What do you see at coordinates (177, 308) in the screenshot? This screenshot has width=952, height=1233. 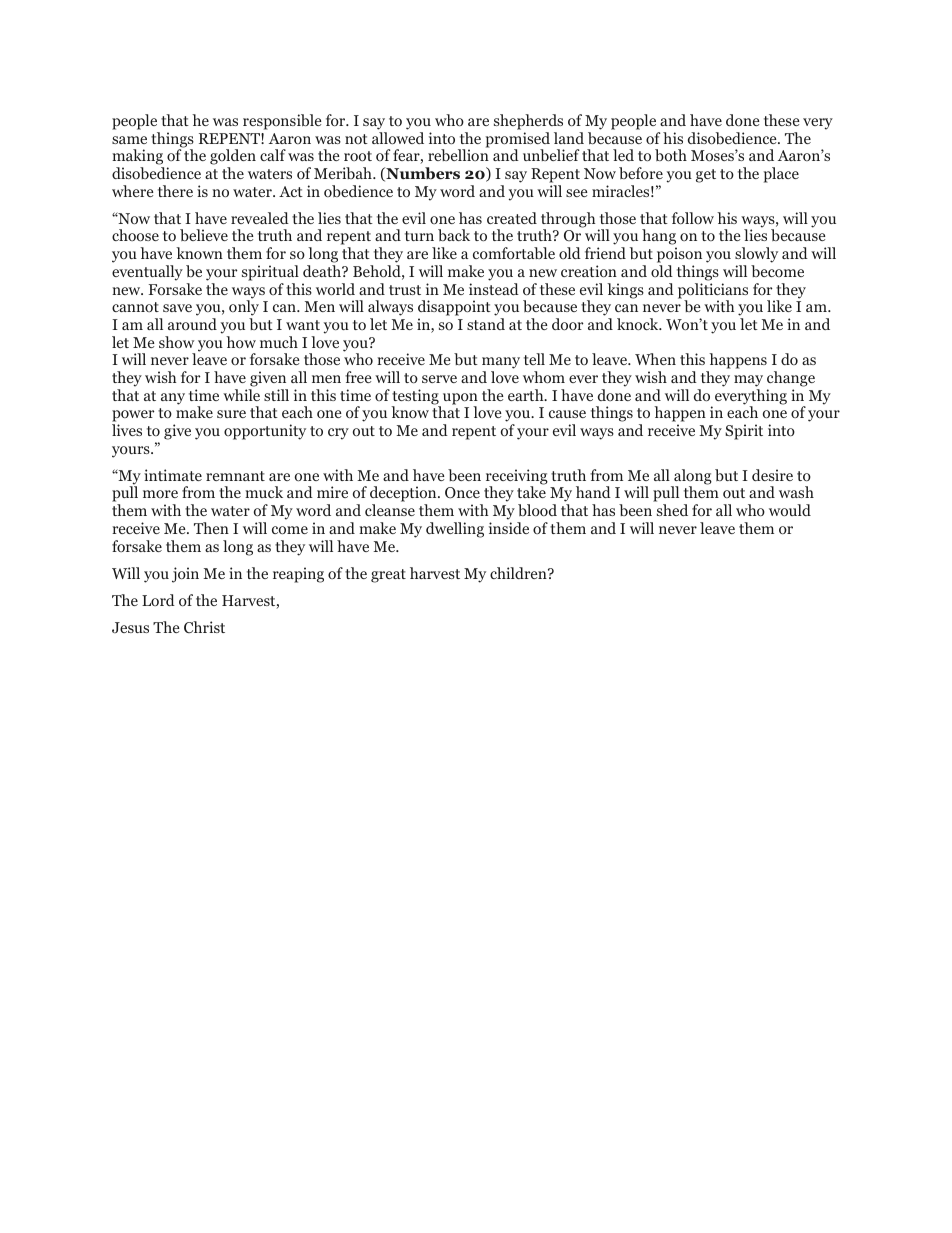 I see `save` at bounding box center [177, 308].
